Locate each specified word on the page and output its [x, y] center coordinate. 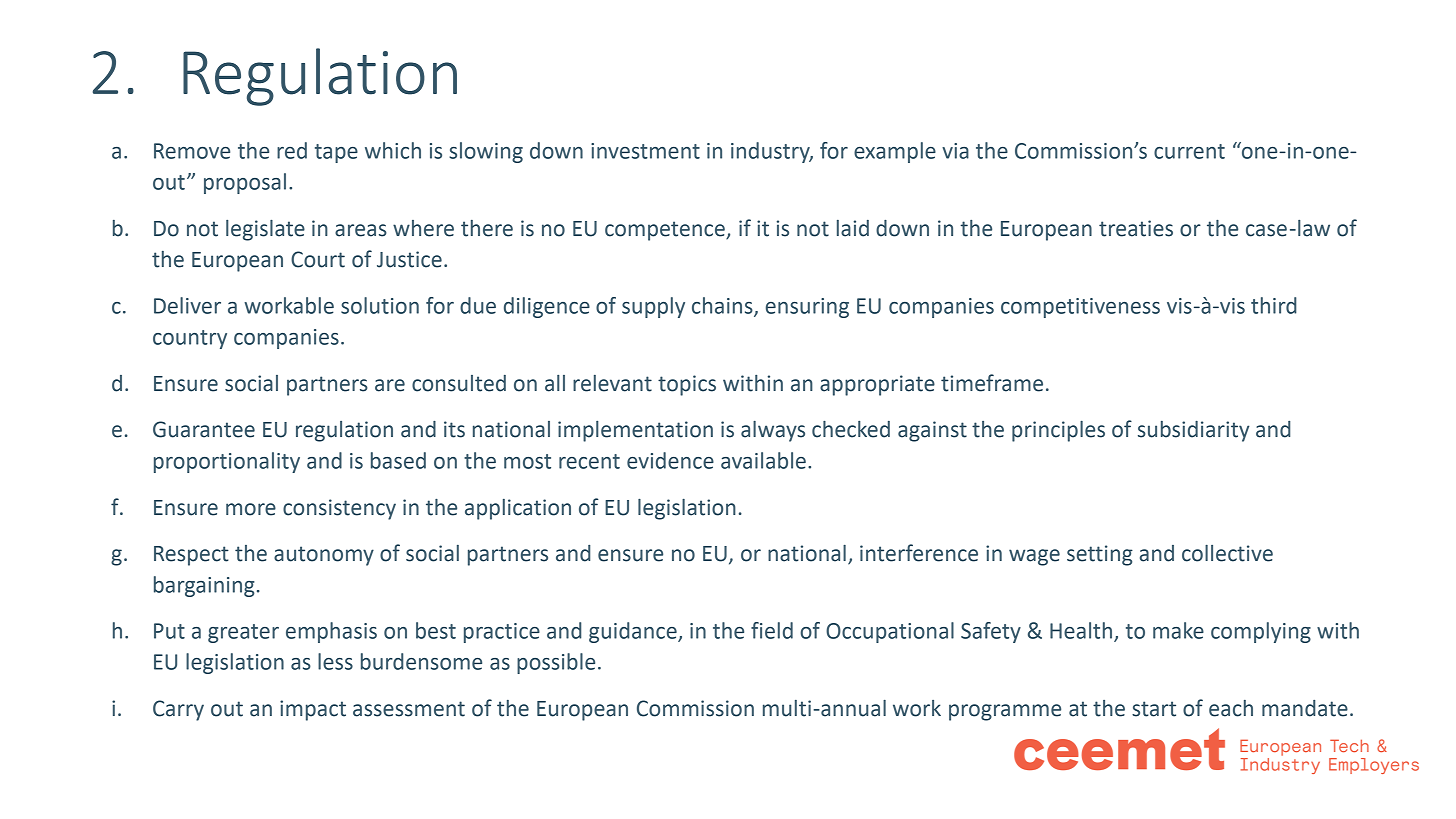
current [1189, 151]
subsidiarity [1193, 431]
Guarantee [204, 429]
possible [556, 663]
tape [336, 153]
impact [313, 710]
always [773, 431]
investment [645, 151]
